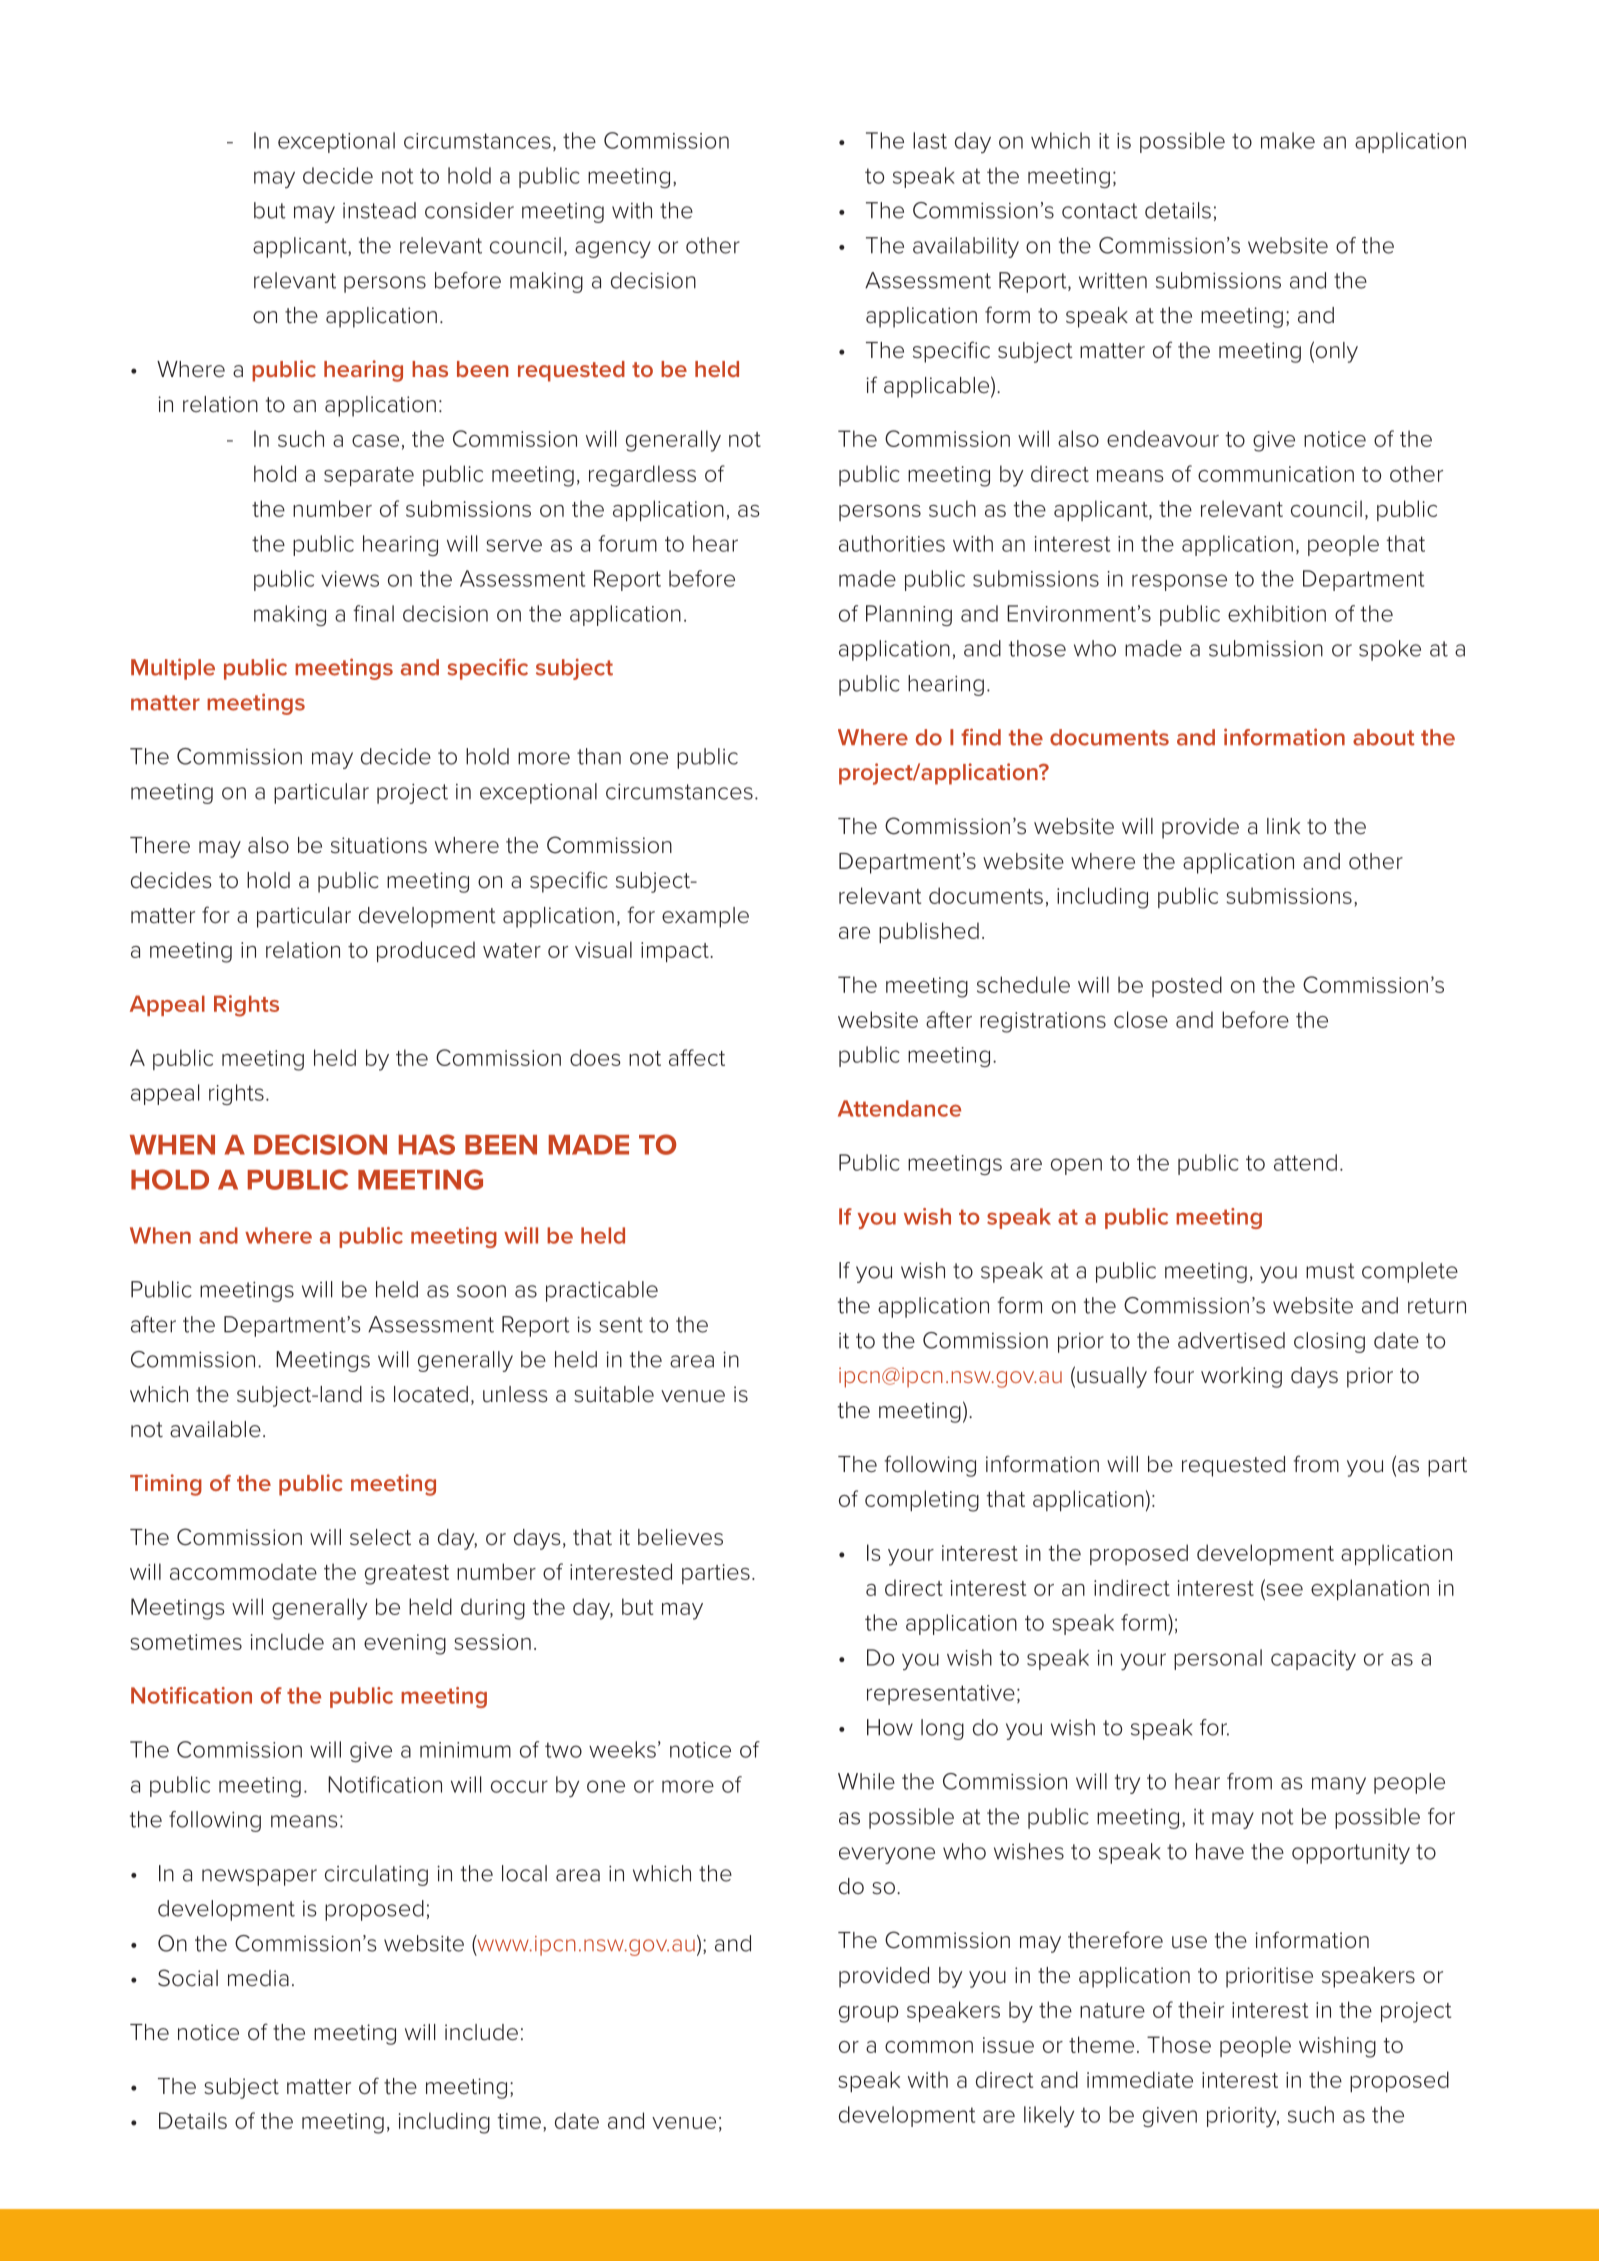  I want to click on affect, so click(697, 1057).
